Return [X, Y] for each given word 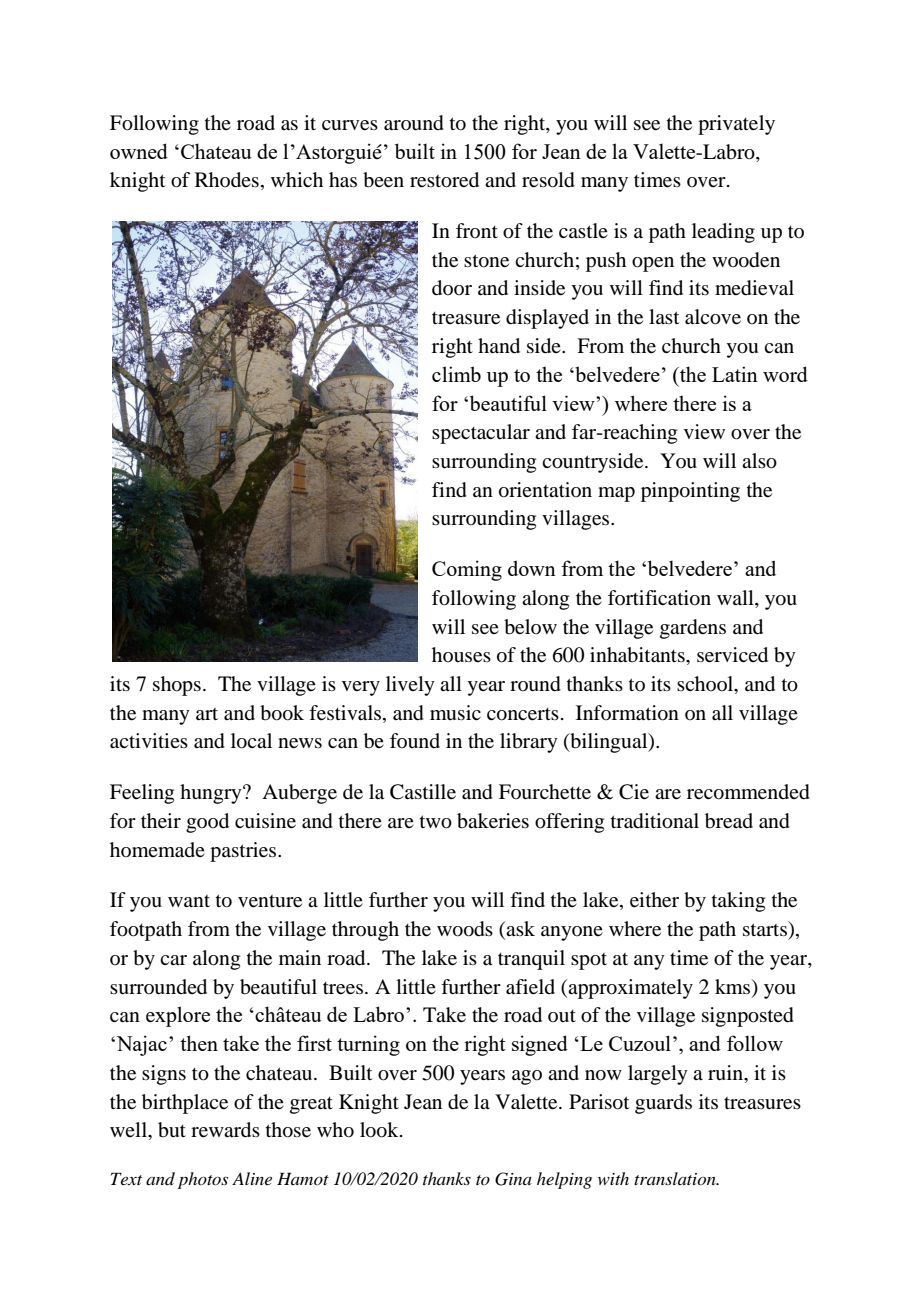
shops [177, 686]
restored [444, 180]
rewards [225, 1130]
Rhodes [227, 180]
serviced [732, 655]
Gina [513, 1179]
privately [736, 125]
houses [461, 655]
